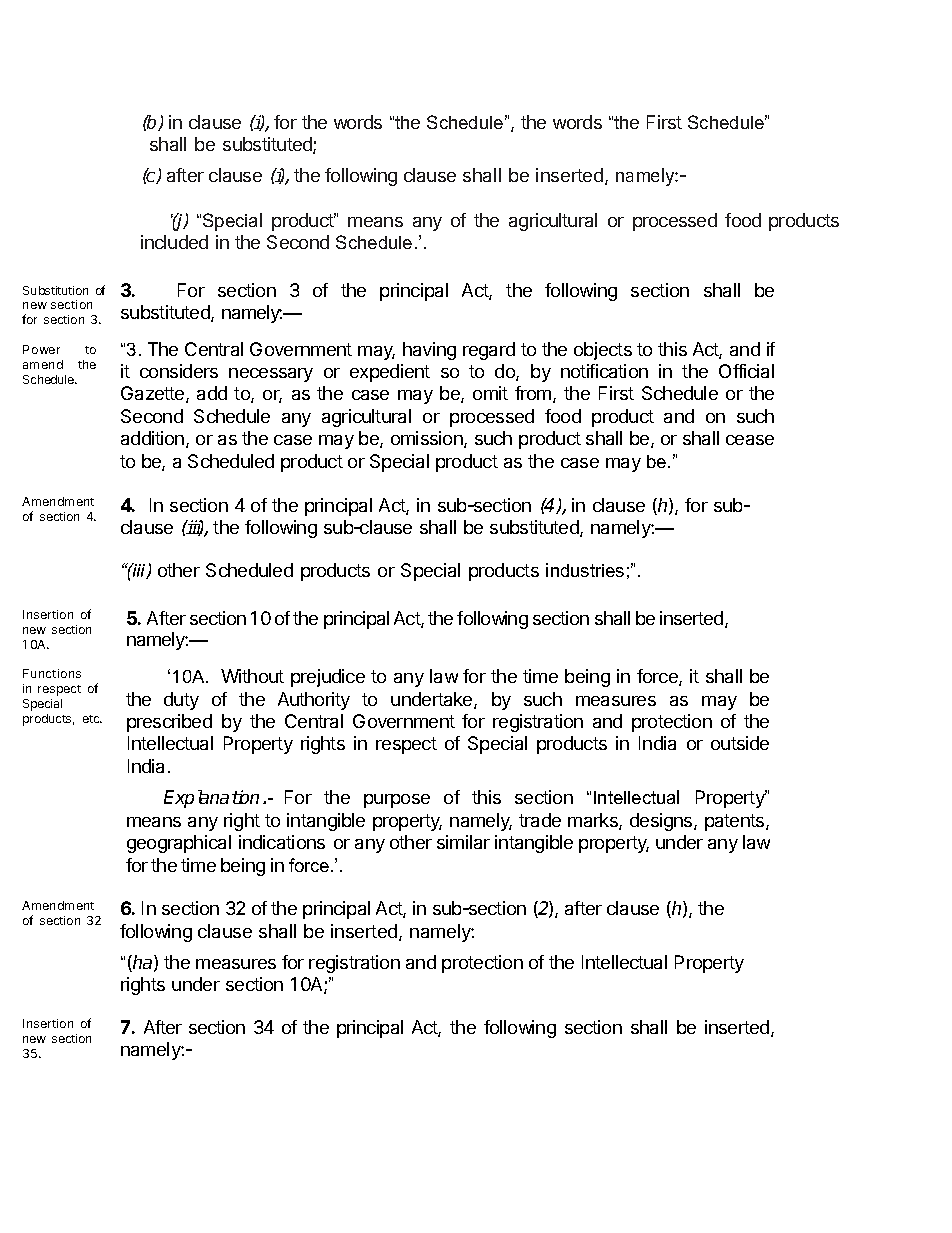 Image resolution: width=952 pixels, height=1233 pixels. What do you see at coordinates (179, 844) in the document?
I see `geographical` at bounding box center [179, 844].
